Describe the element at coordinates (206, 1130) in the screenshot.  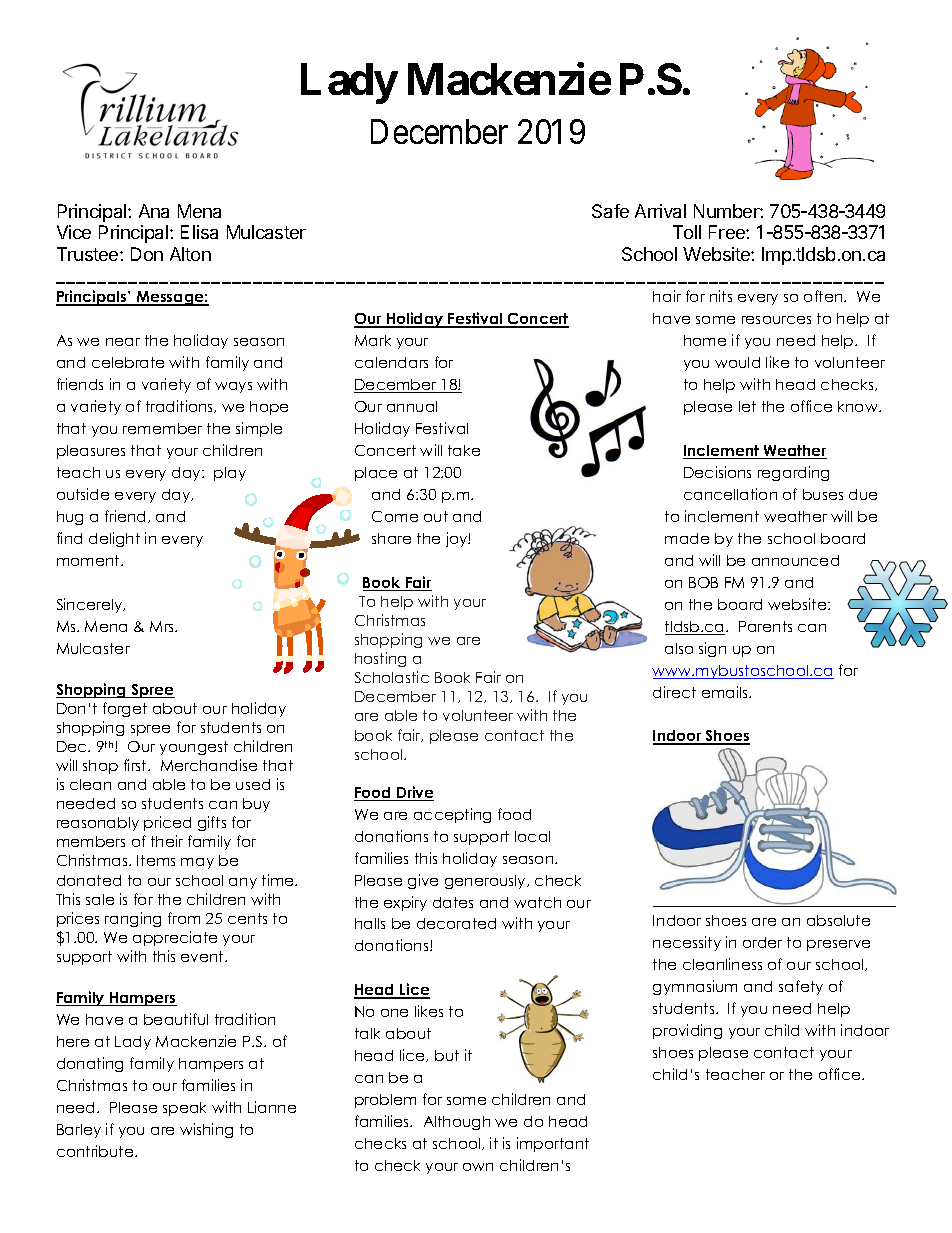
I see `wishing` at that location.
